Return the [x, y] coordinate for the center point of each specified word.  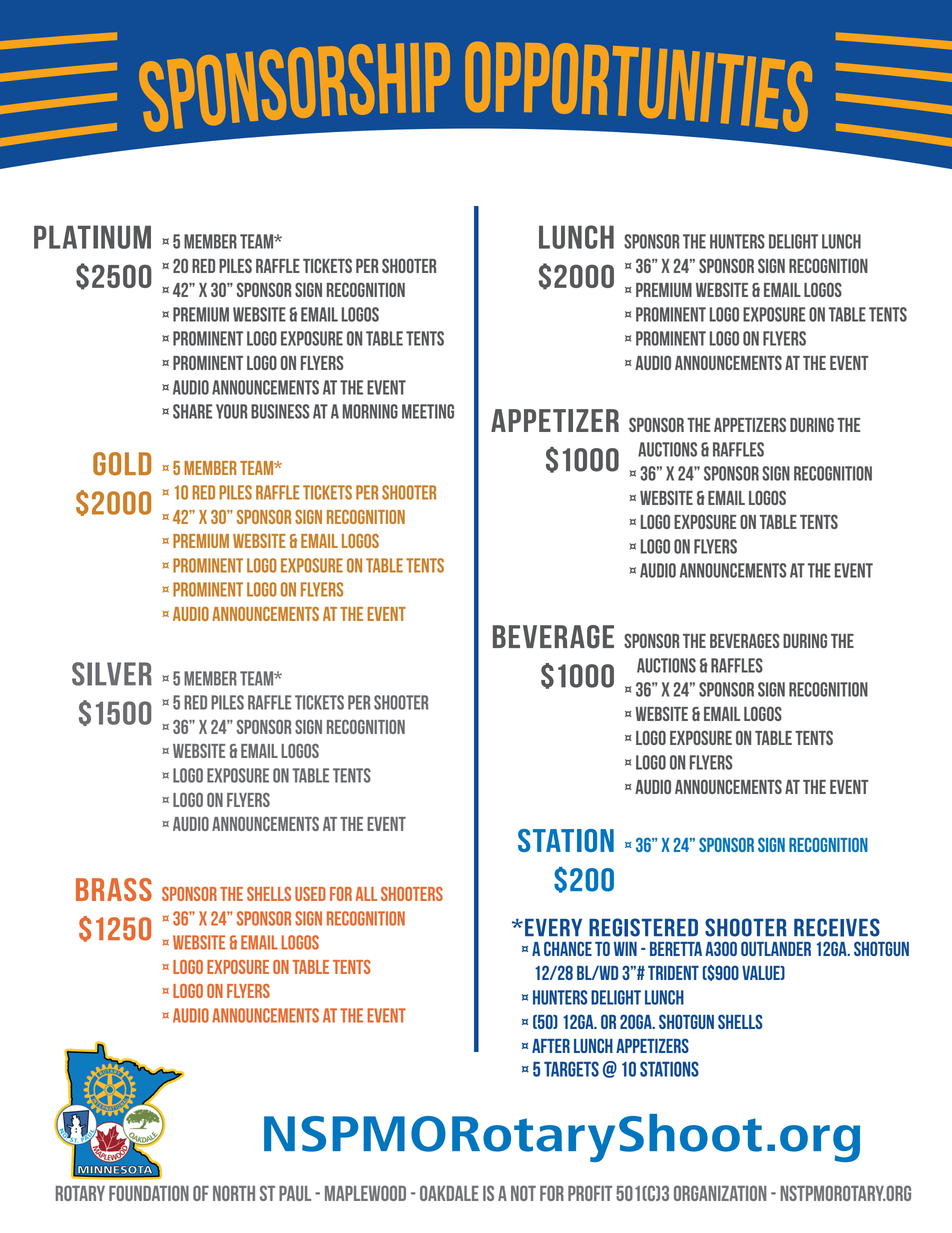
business [280, 411]
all [366, 894]
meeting [428, 411]
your [231, 411]
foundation [149, 1193]
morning [370, 411]
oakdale [449, 1193]
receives [837, 927]
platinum [92, 237]
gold [122, 464]
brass [114, 889]
